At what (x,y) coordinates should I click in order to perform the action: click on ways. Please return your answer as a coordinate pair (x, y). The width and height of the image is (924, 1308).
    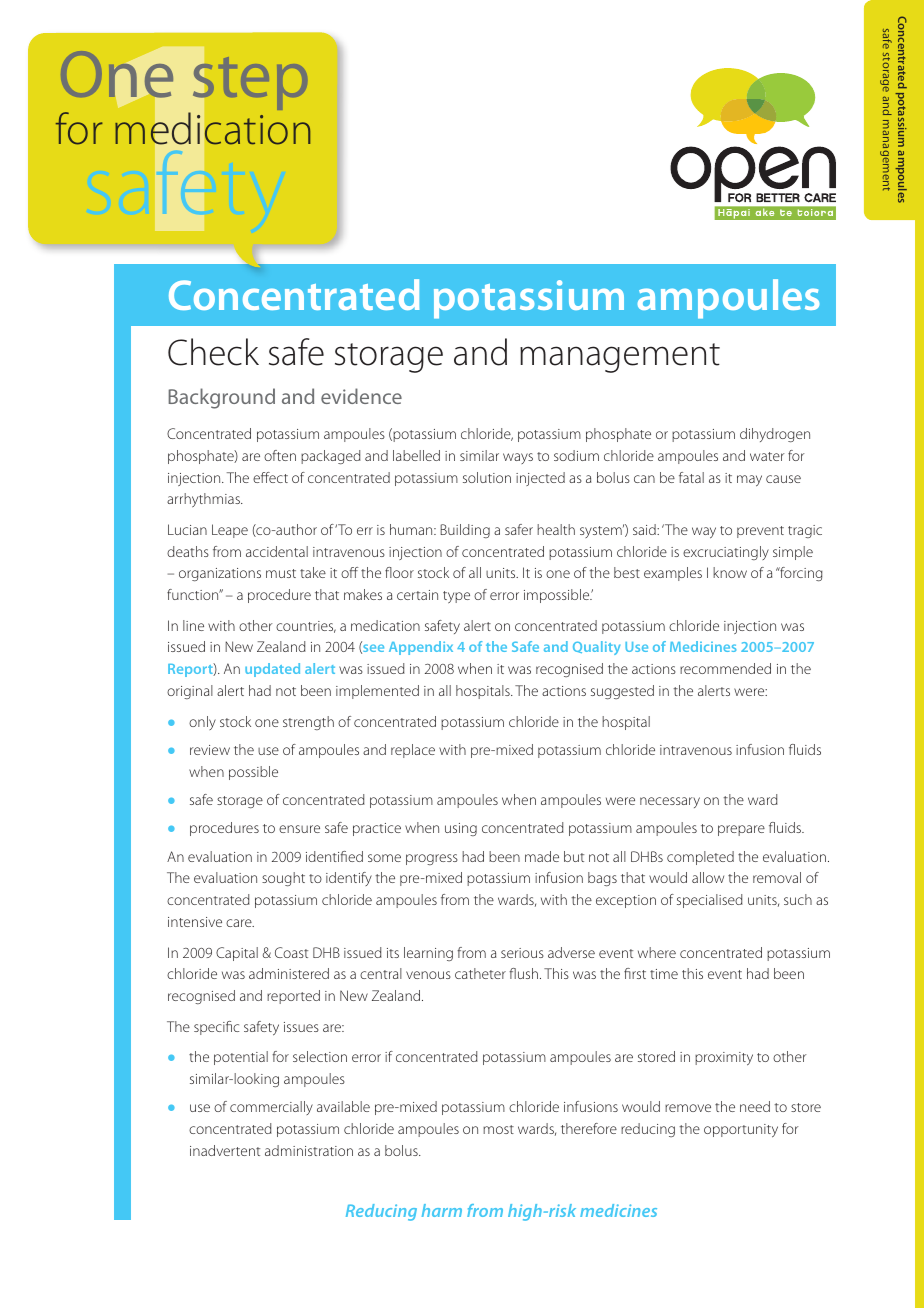
    Looking at the image, I should click on (518, 458).
